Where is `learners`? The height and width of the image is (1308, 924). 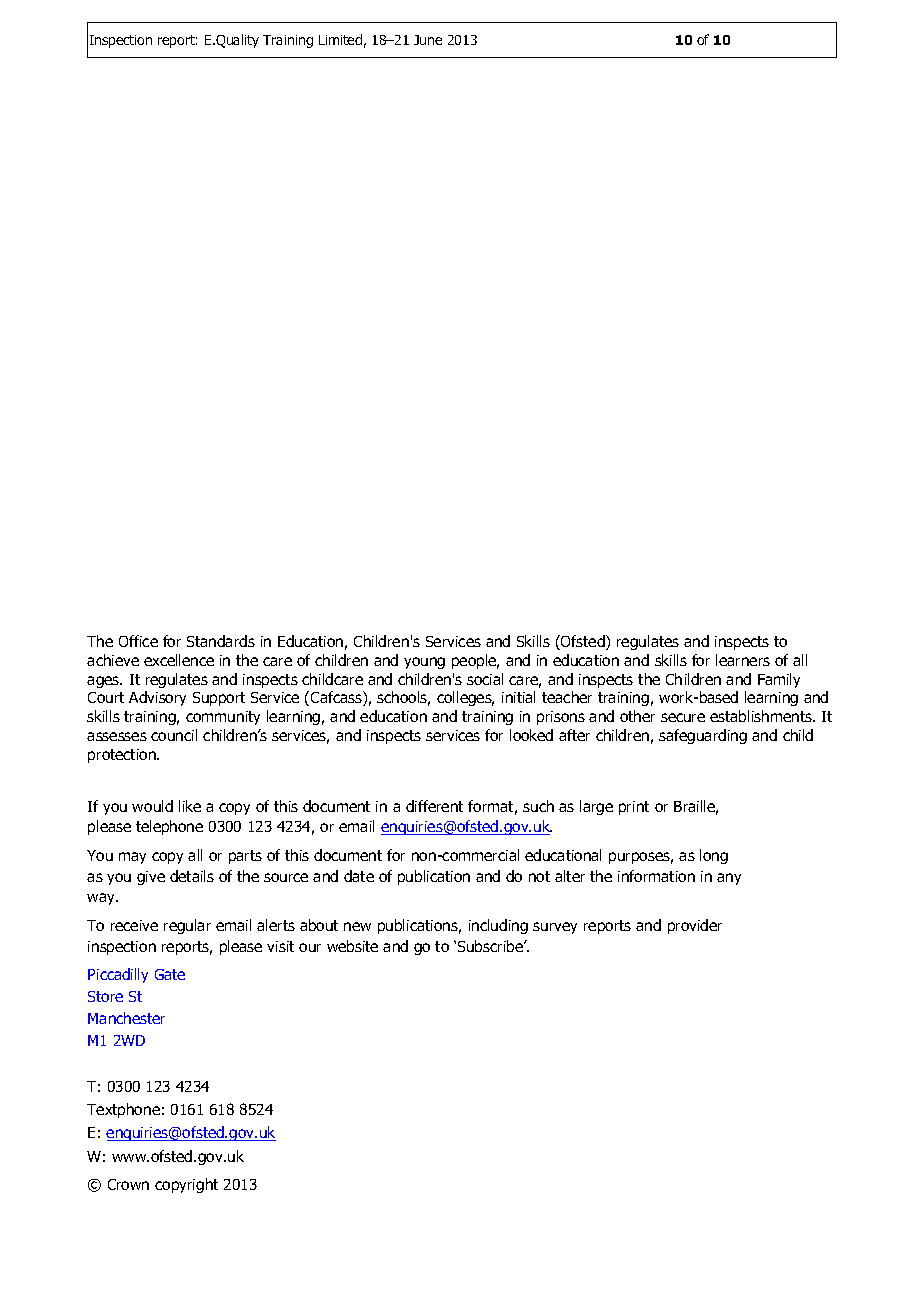
learners is located at coordinates (743, 660).
